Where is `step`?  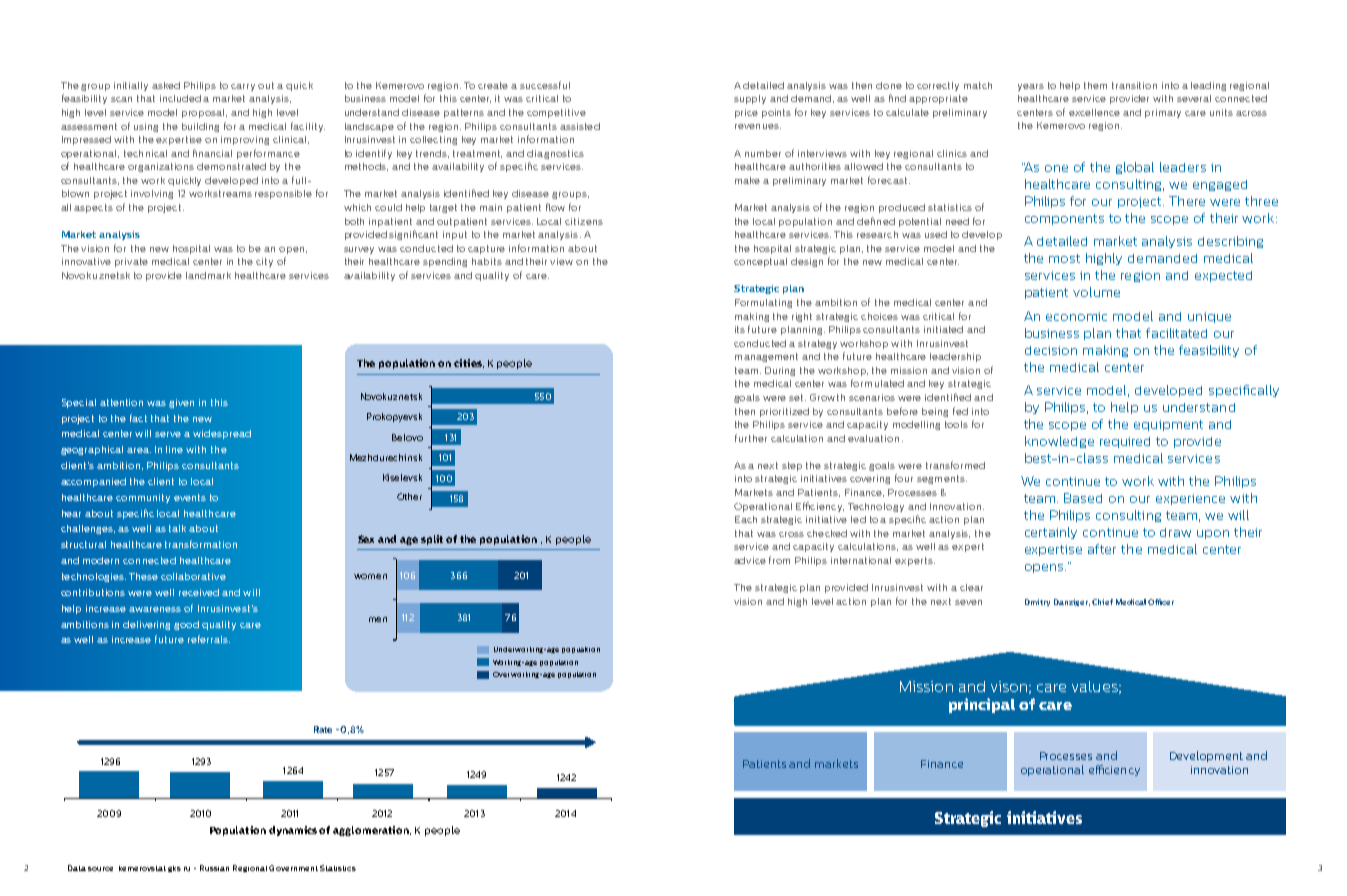
step is located at coordinates (792, 466).
